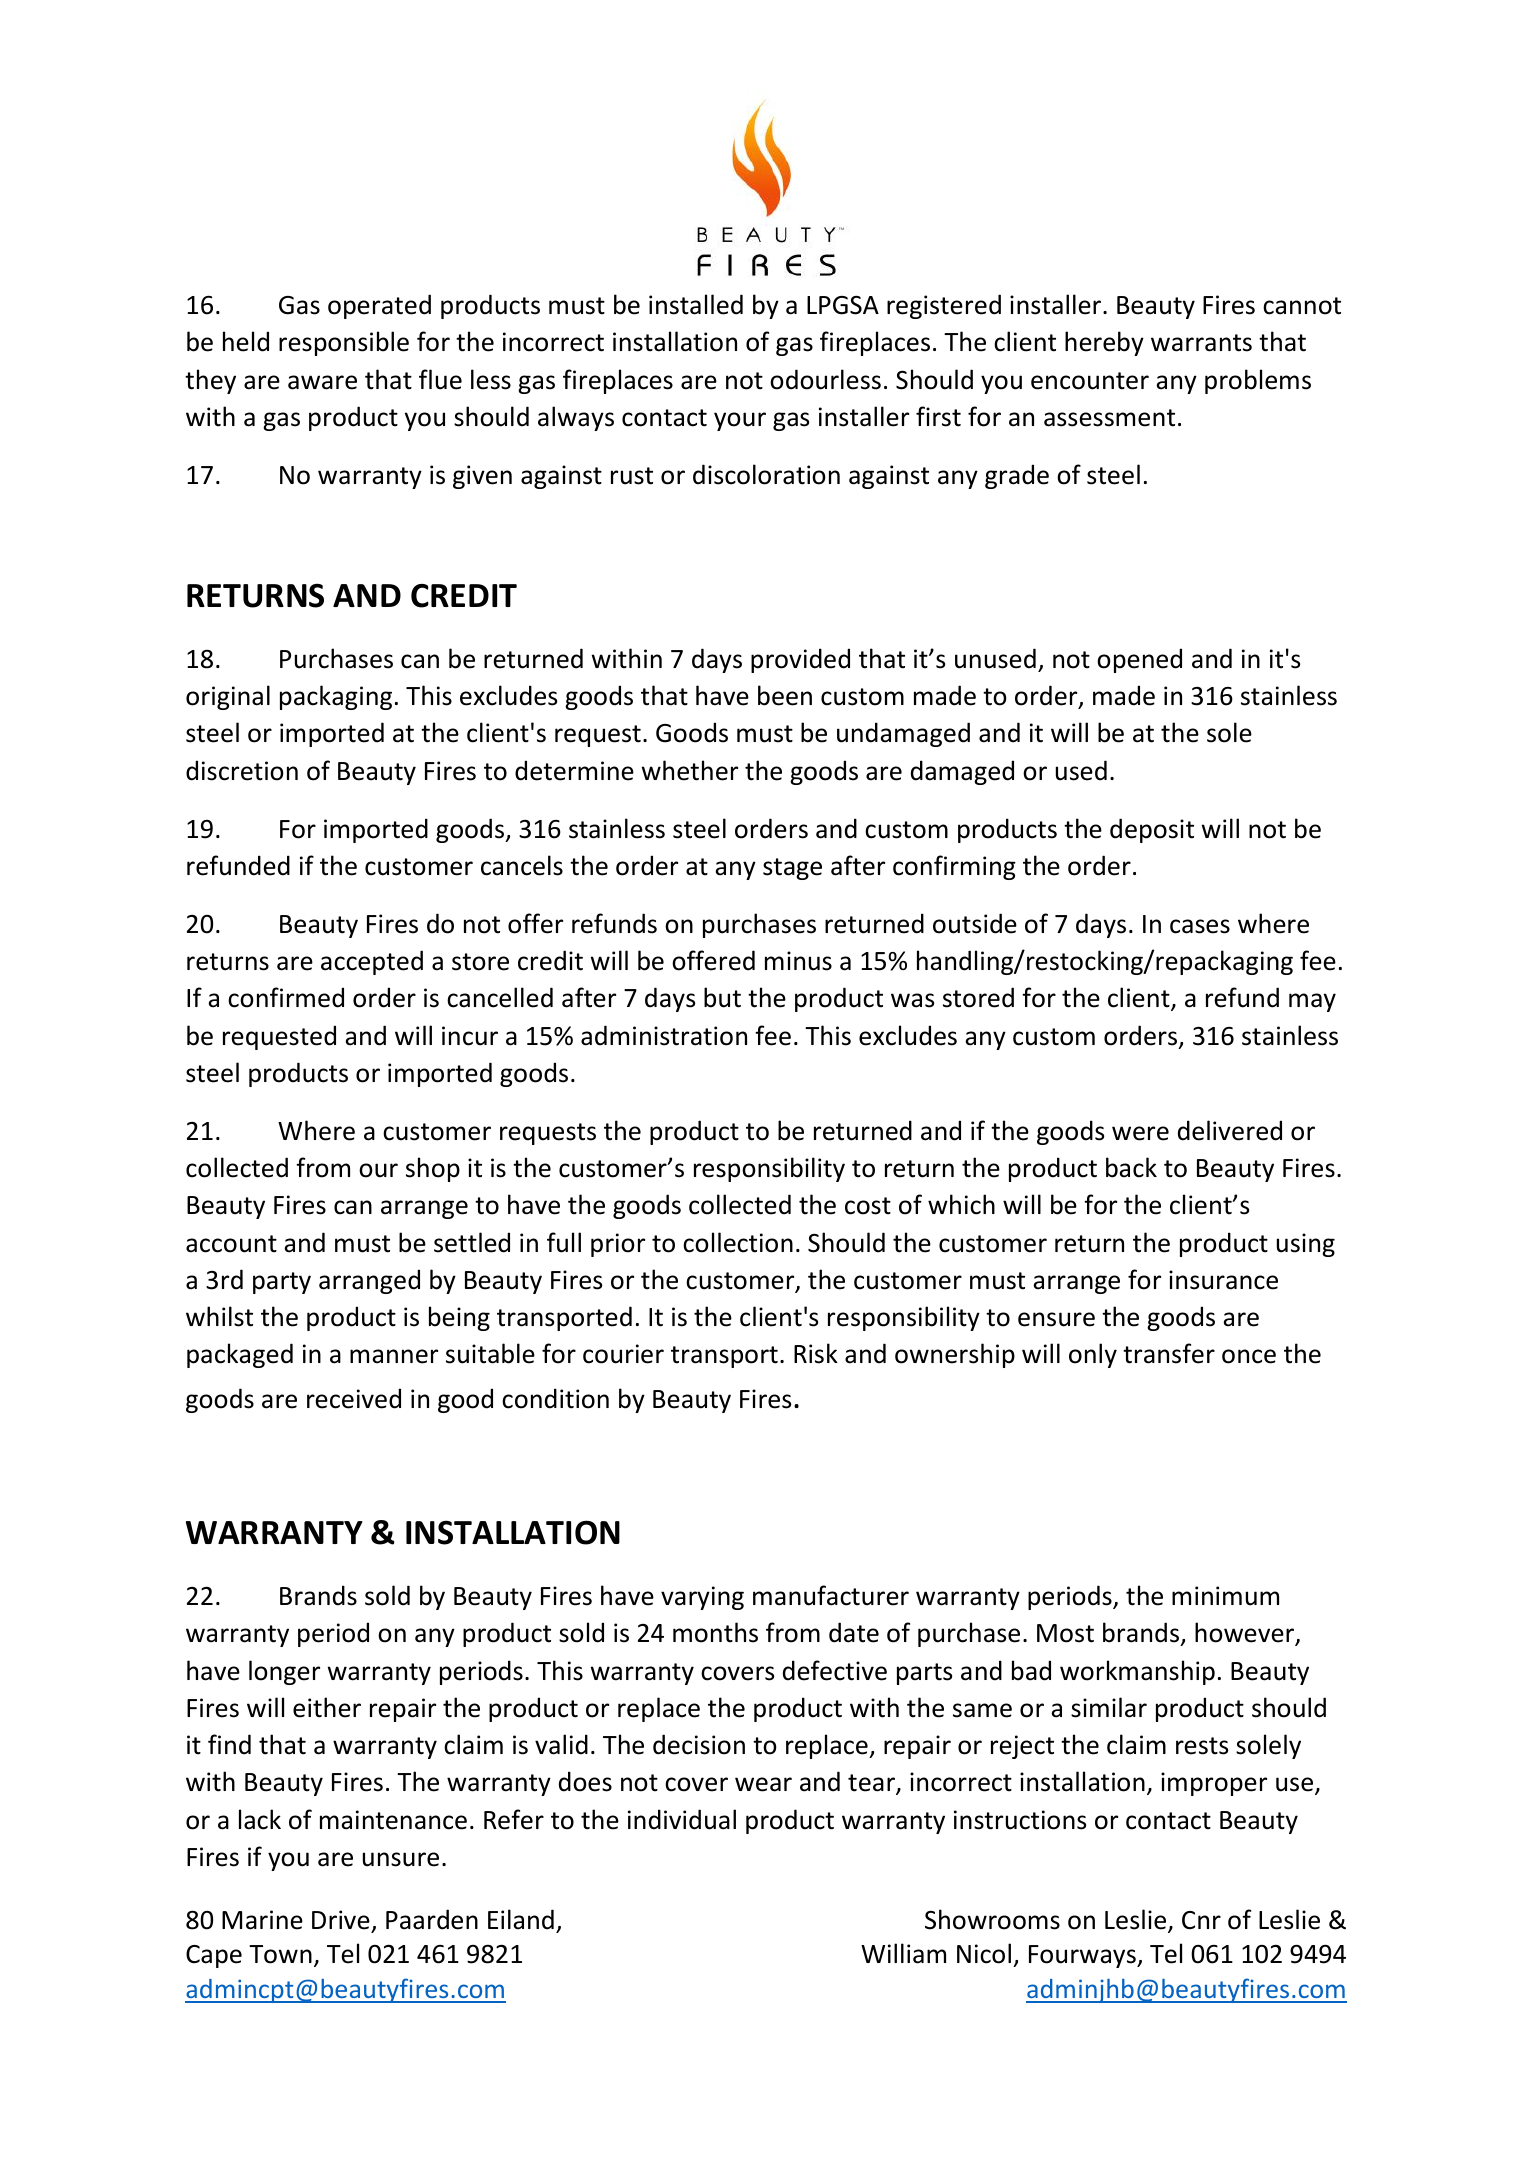 This screenshot has height=2166, width=1532. What do you see at coordinates (354, 1398) in the screenshot?
I see `received` at bounding box center [354, 1398].
